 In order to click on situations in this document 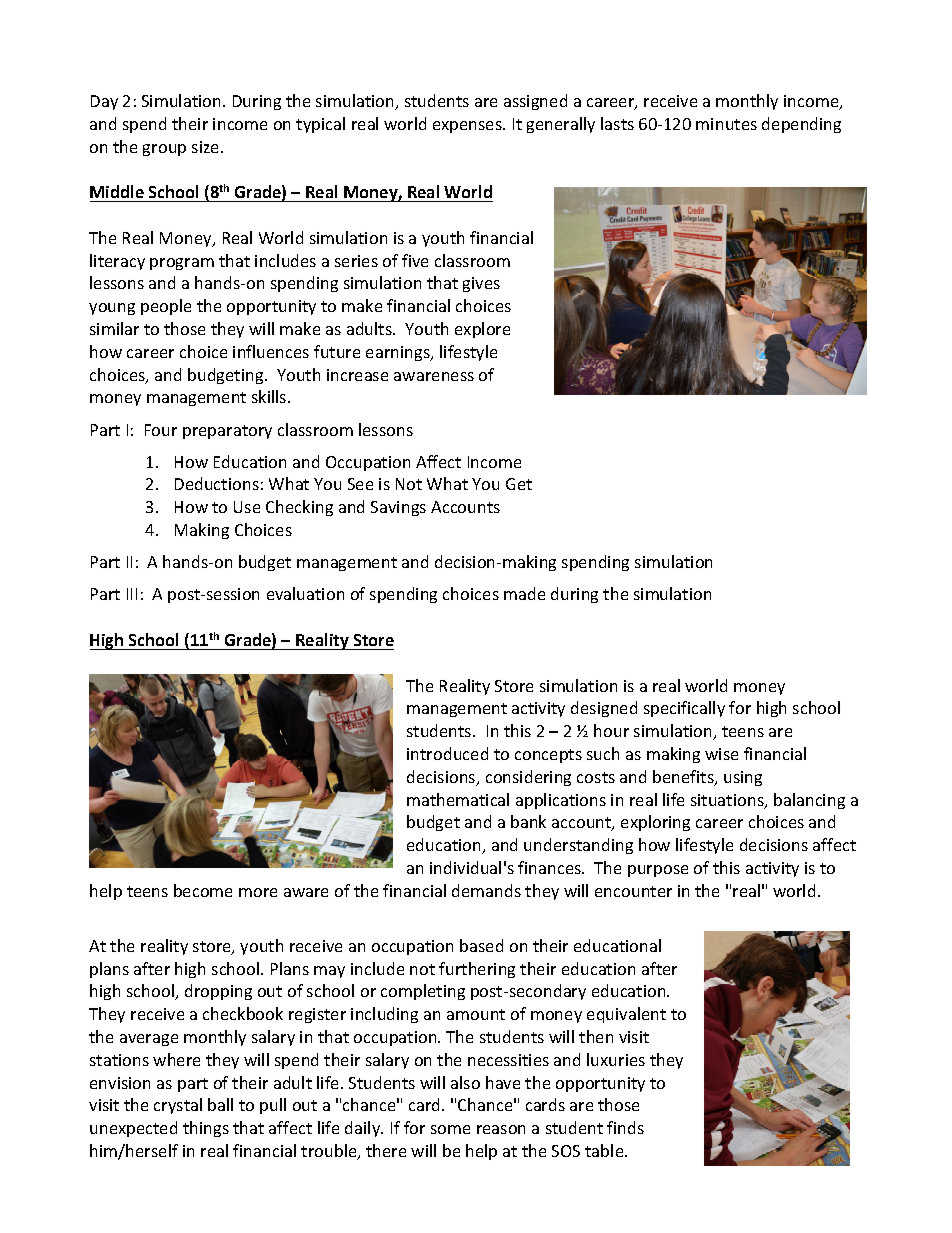, I will do `click(728, 801)`.
